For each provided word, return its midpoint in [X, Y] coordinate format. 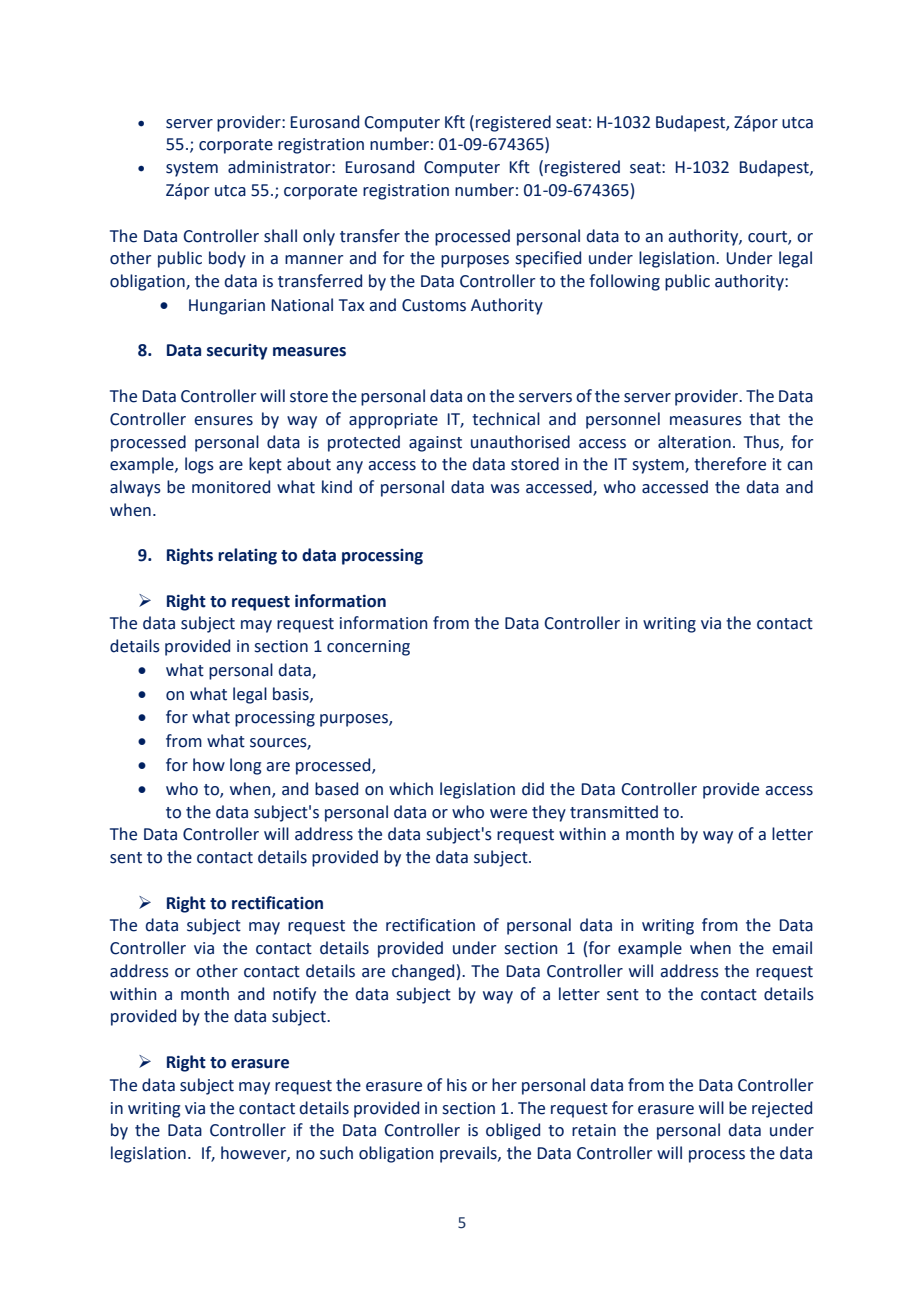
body [227, 259]
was [505, 489]
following [624, 282]
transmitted [614, 812]
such [336, 1153]
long [245, 766]
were [508, 814]
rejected [782, 1109]
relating [247, 556]
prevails [469, 1154]
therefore [730, 464]
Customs [434, 305]
